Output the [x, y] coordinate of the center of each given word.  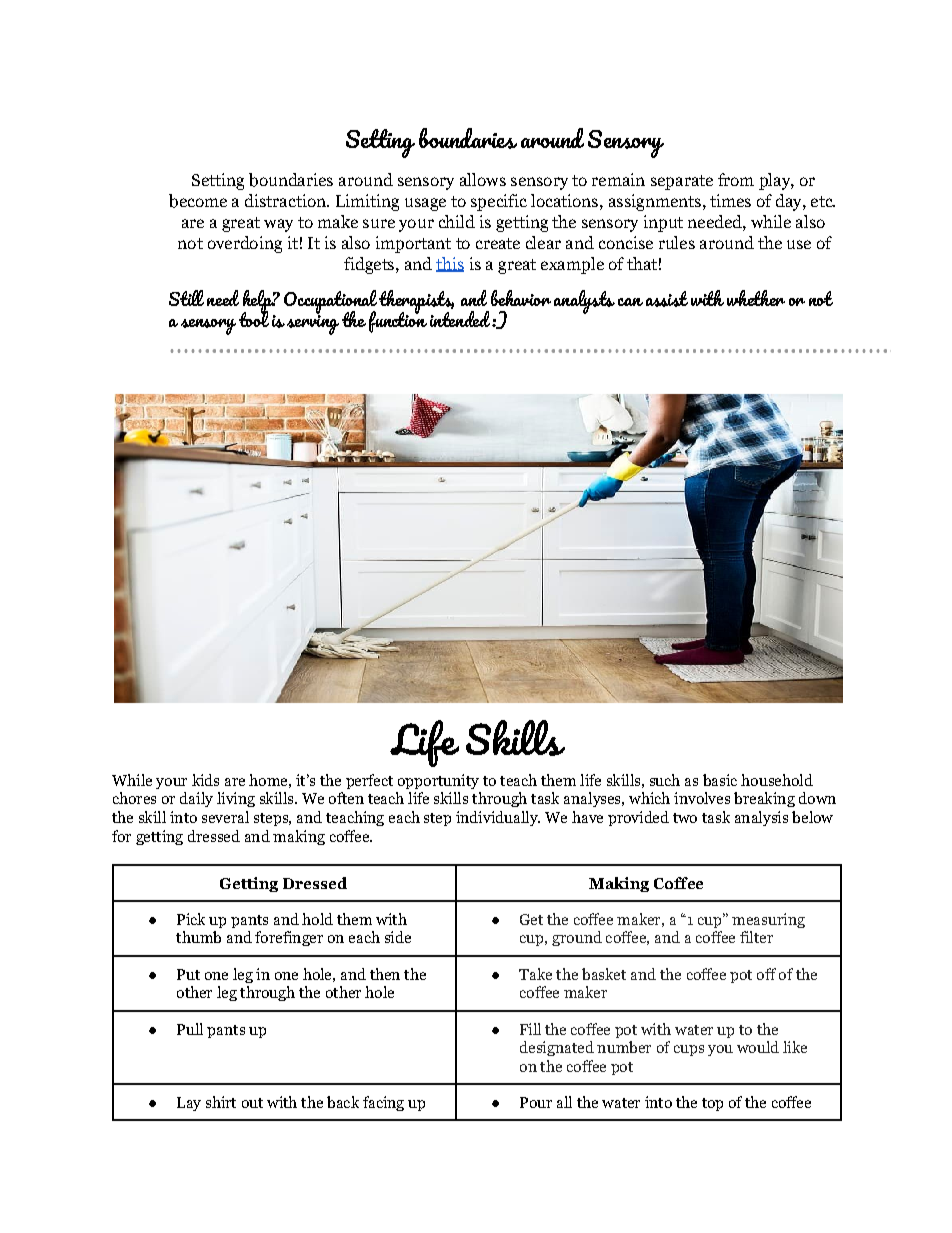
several [225, 817]
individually [498, 818]
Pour [536, 1102]
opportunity [438, 781]
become [198, 201]
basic [720, 780]
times [730, 200]
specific [499, 202]
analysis [761, 818]
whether [756, 298]
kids [205, 780]
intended [461, 317]
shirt [221, 1102]
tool [254, 317]
